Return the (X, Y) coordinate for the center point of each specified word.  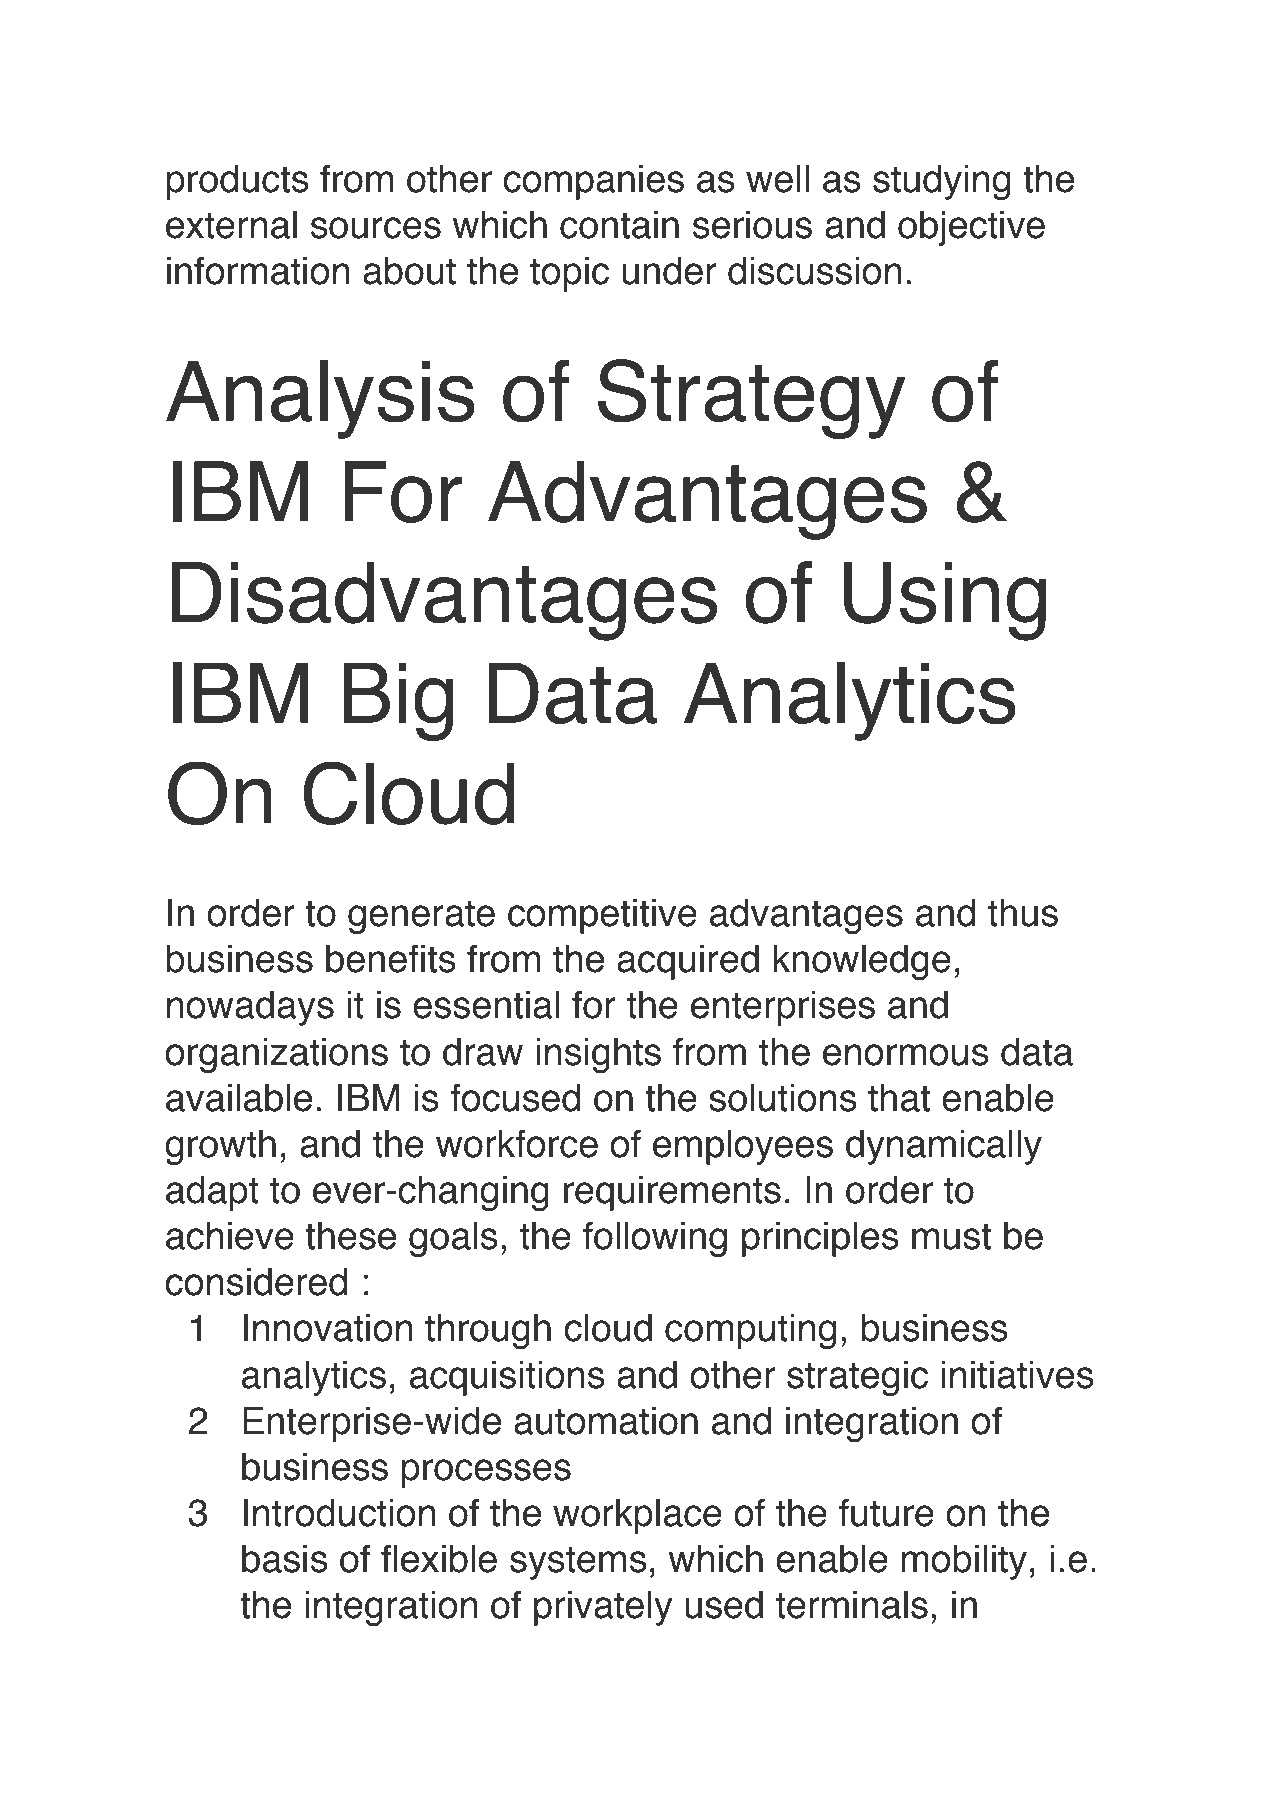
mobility (964, 1562)
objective (971, 229)
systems (578, 1563)
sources (376, 228)
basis (285, 1559)
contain (619, 225)
